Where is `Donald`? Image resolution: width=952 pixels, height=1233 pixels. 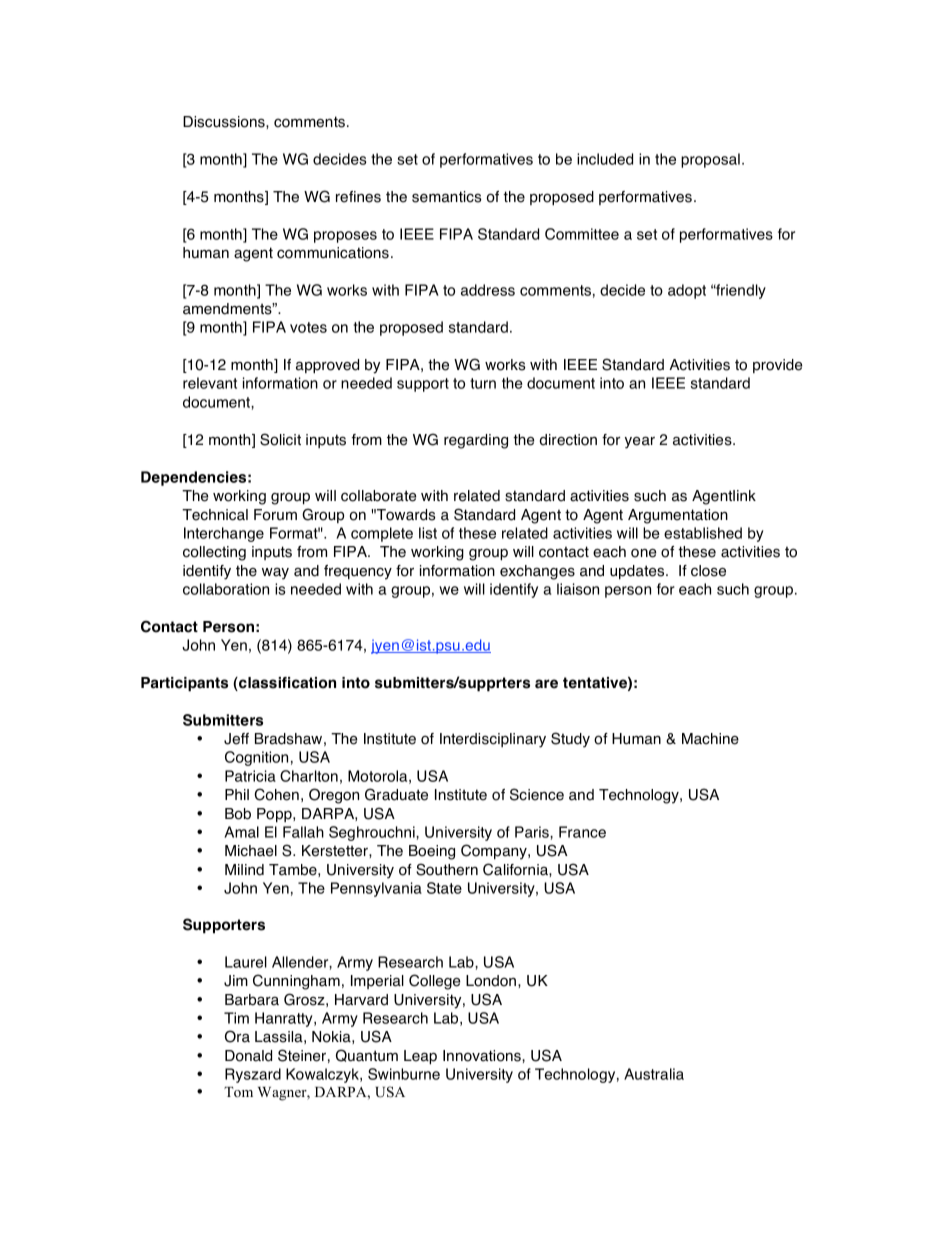 Donald is located at coordinates (248, 1056).
